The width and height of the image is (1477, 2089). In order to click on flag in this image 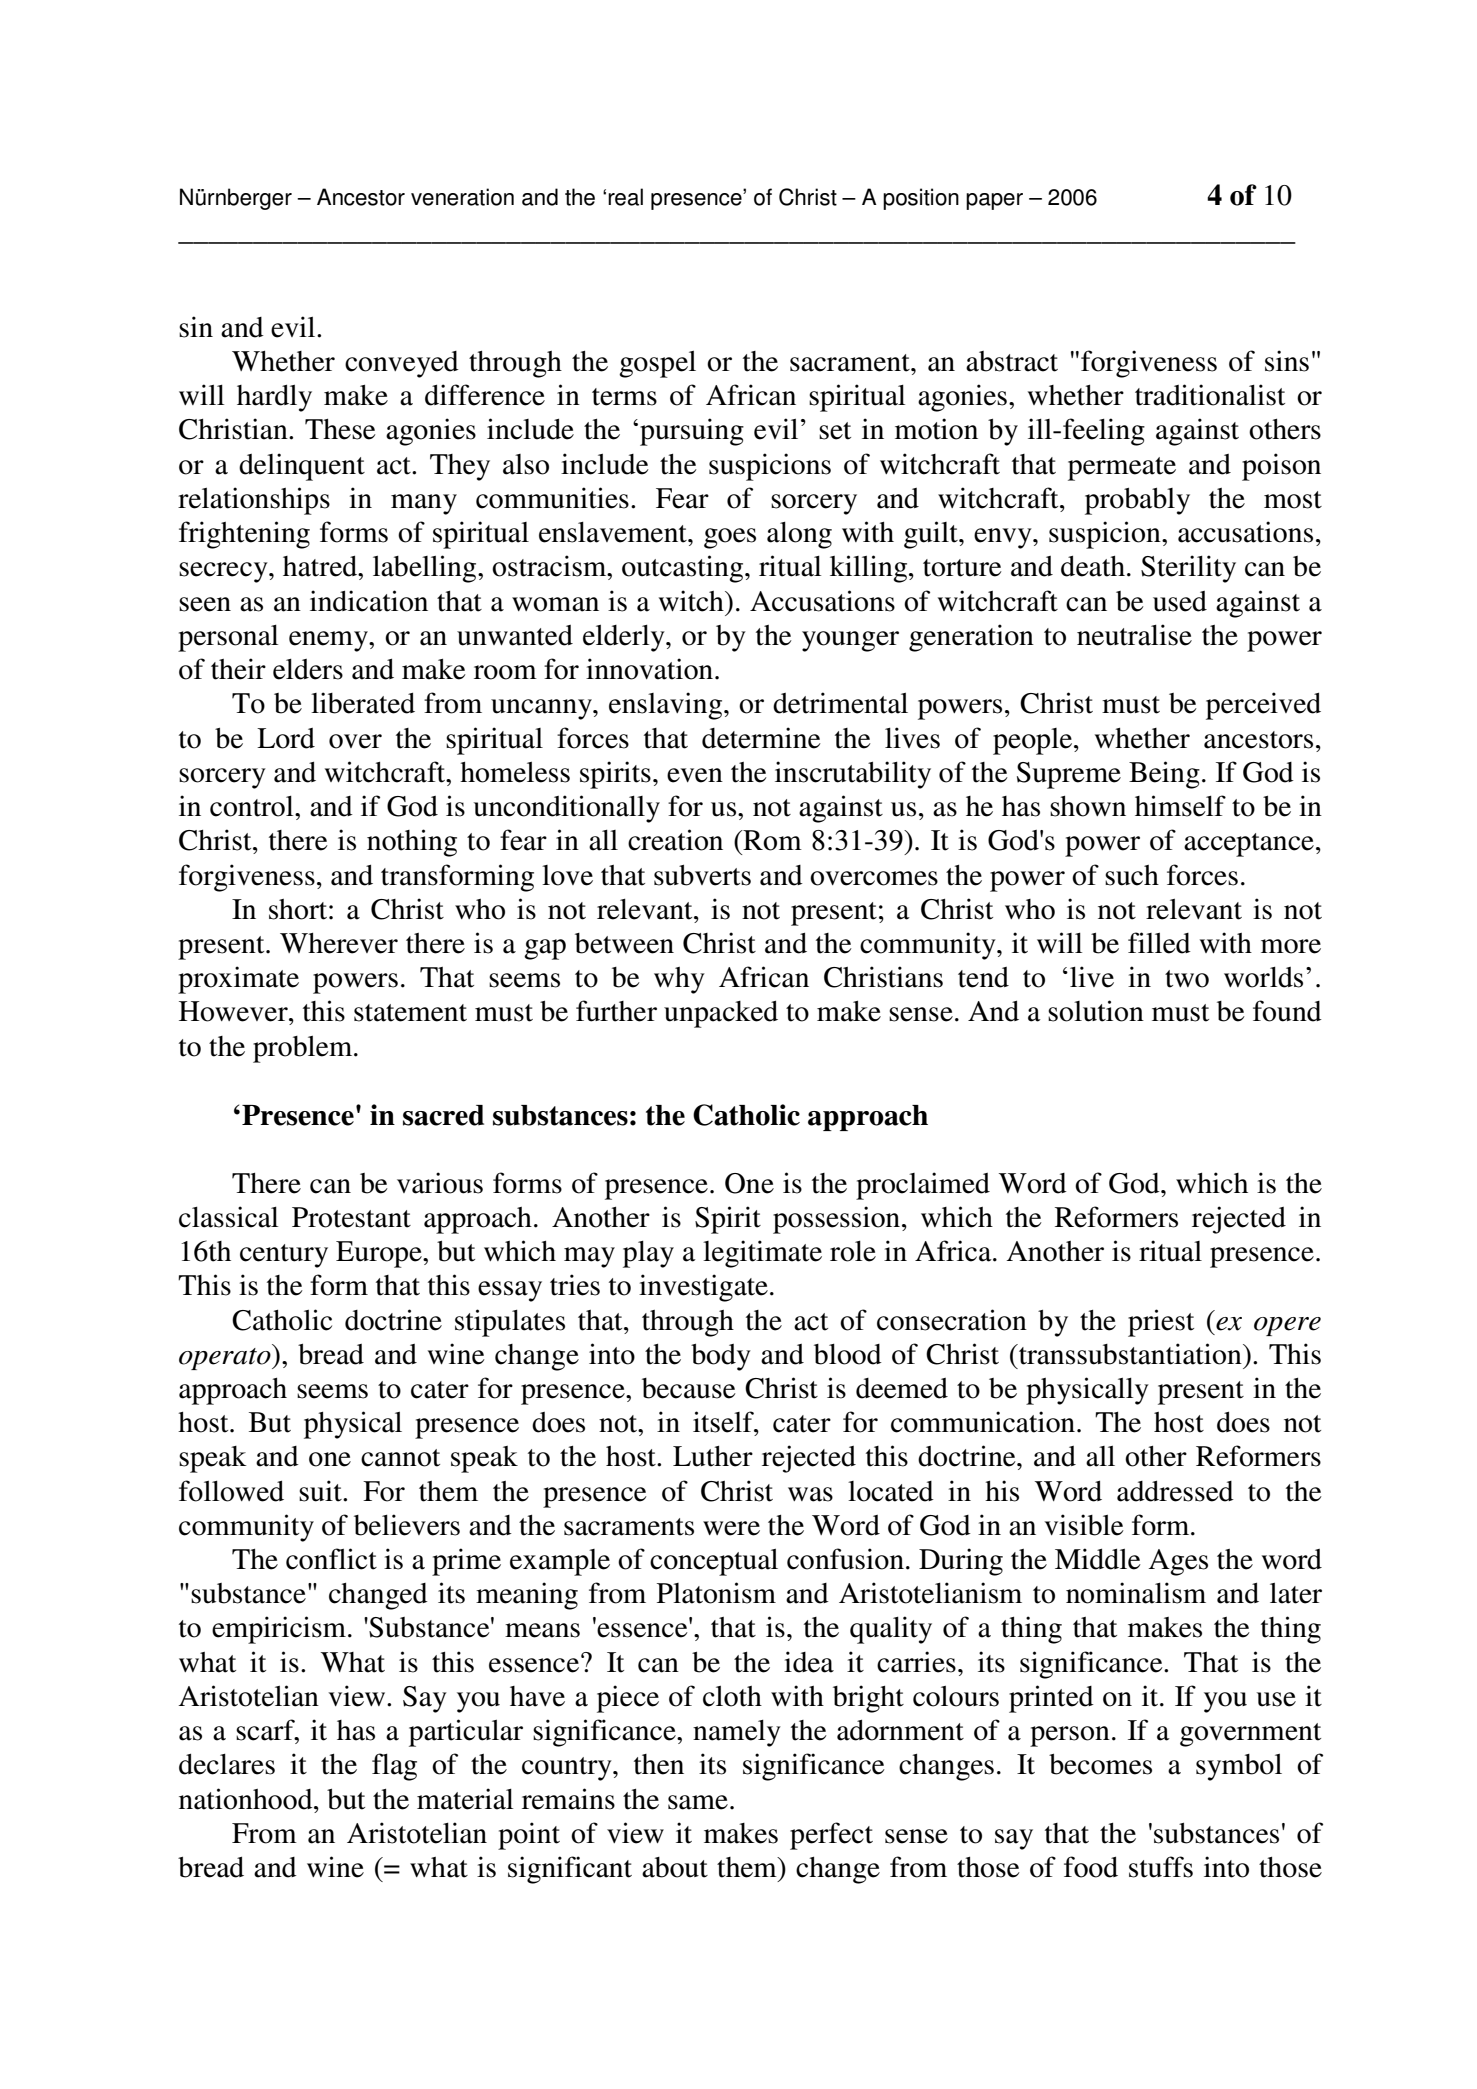, I will do `click(394, 1767)`.
